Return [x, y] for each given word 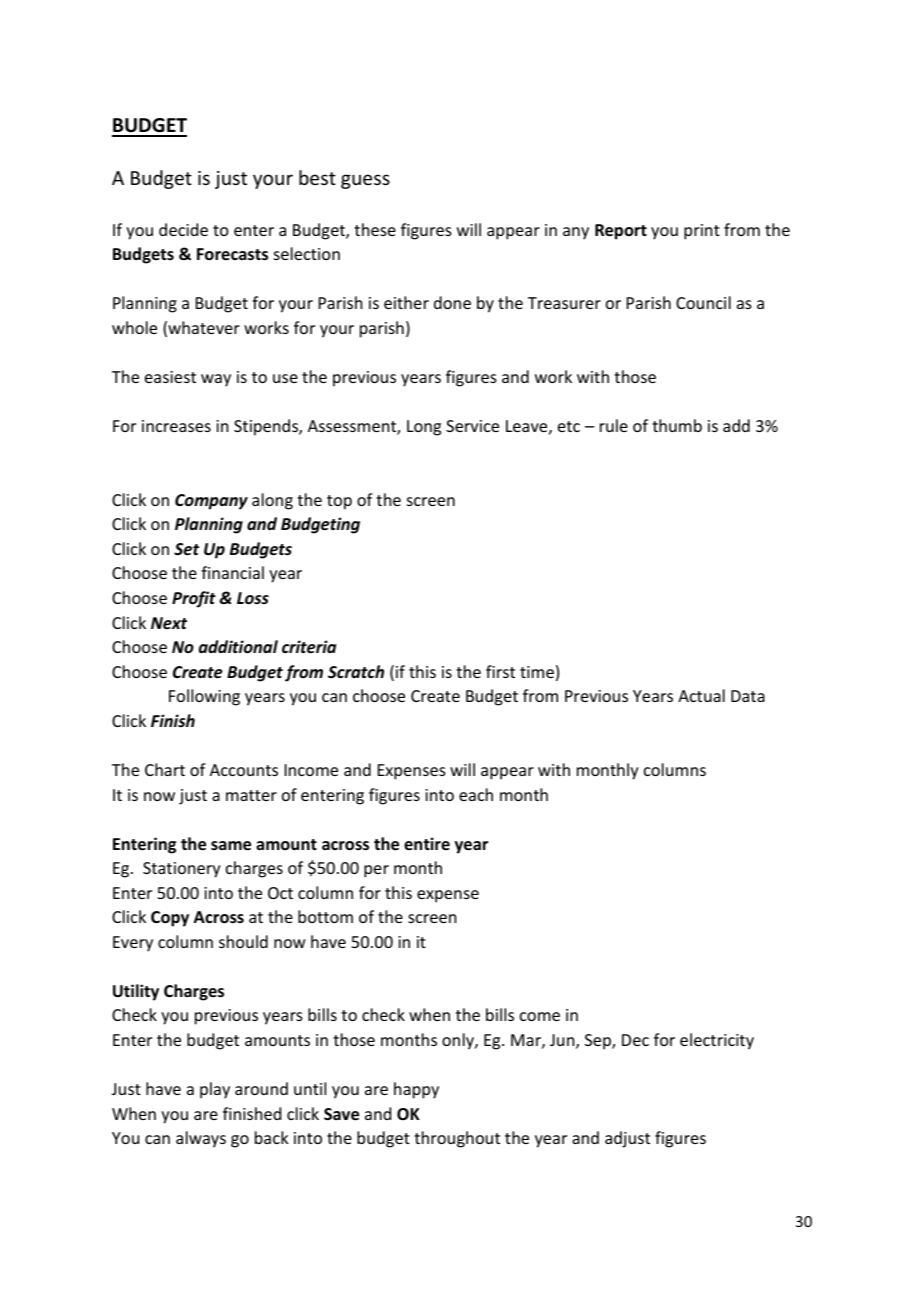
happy [416, 1090]
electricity [717, 1041]
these [375, 229]
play [215, 1090]
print [702, 232]
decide [183, 229]
